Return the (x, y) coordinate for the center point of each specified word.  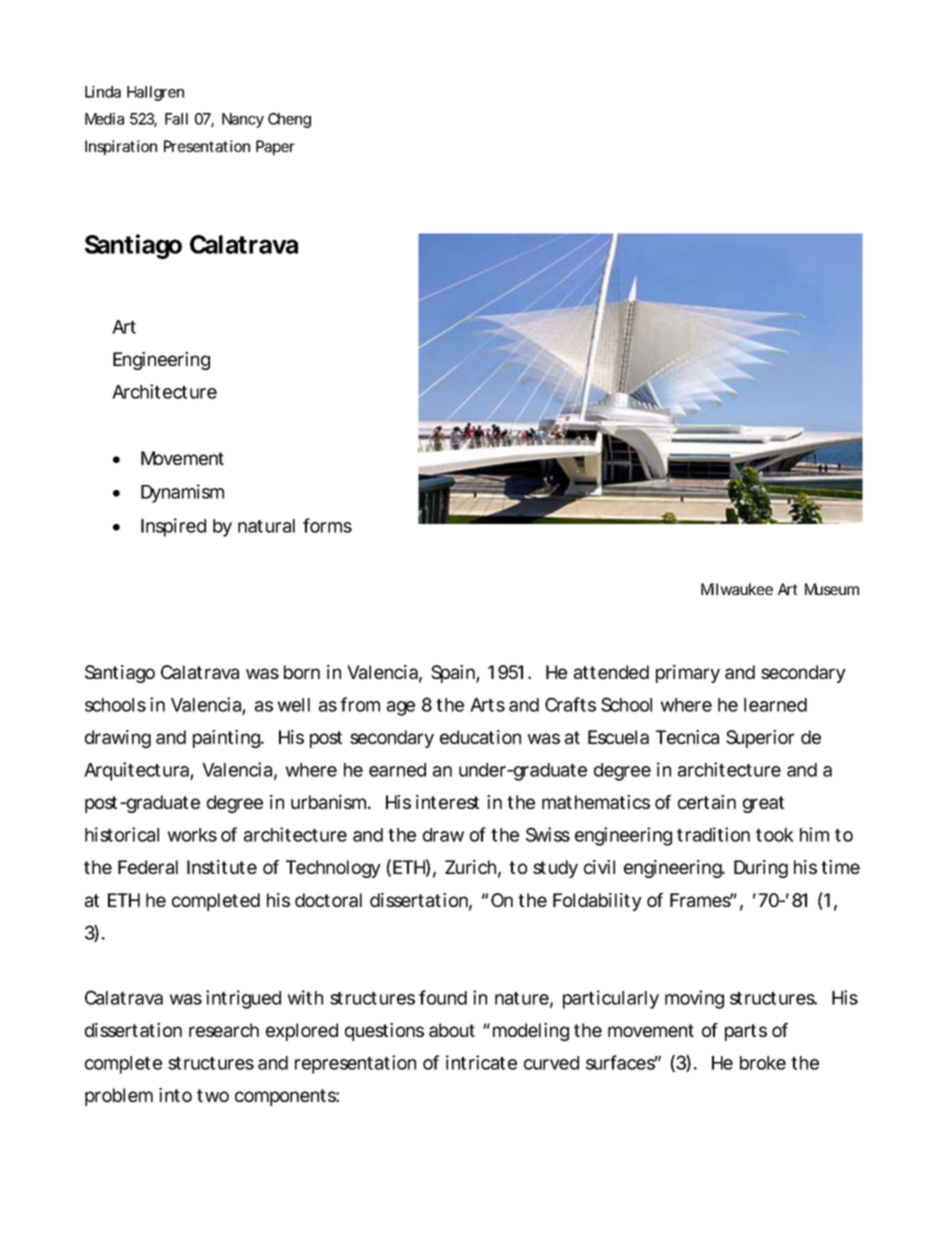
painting (228, 739)
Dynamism (182, 493)
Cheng (289, 120)
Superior (760, 739)
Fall (176, 119)
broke (763, 1063)
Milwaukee (737, 589)
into (175, 1095)
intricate (481, 1062)
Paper (275, 147)
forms (327, 525)
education (480, 737)
